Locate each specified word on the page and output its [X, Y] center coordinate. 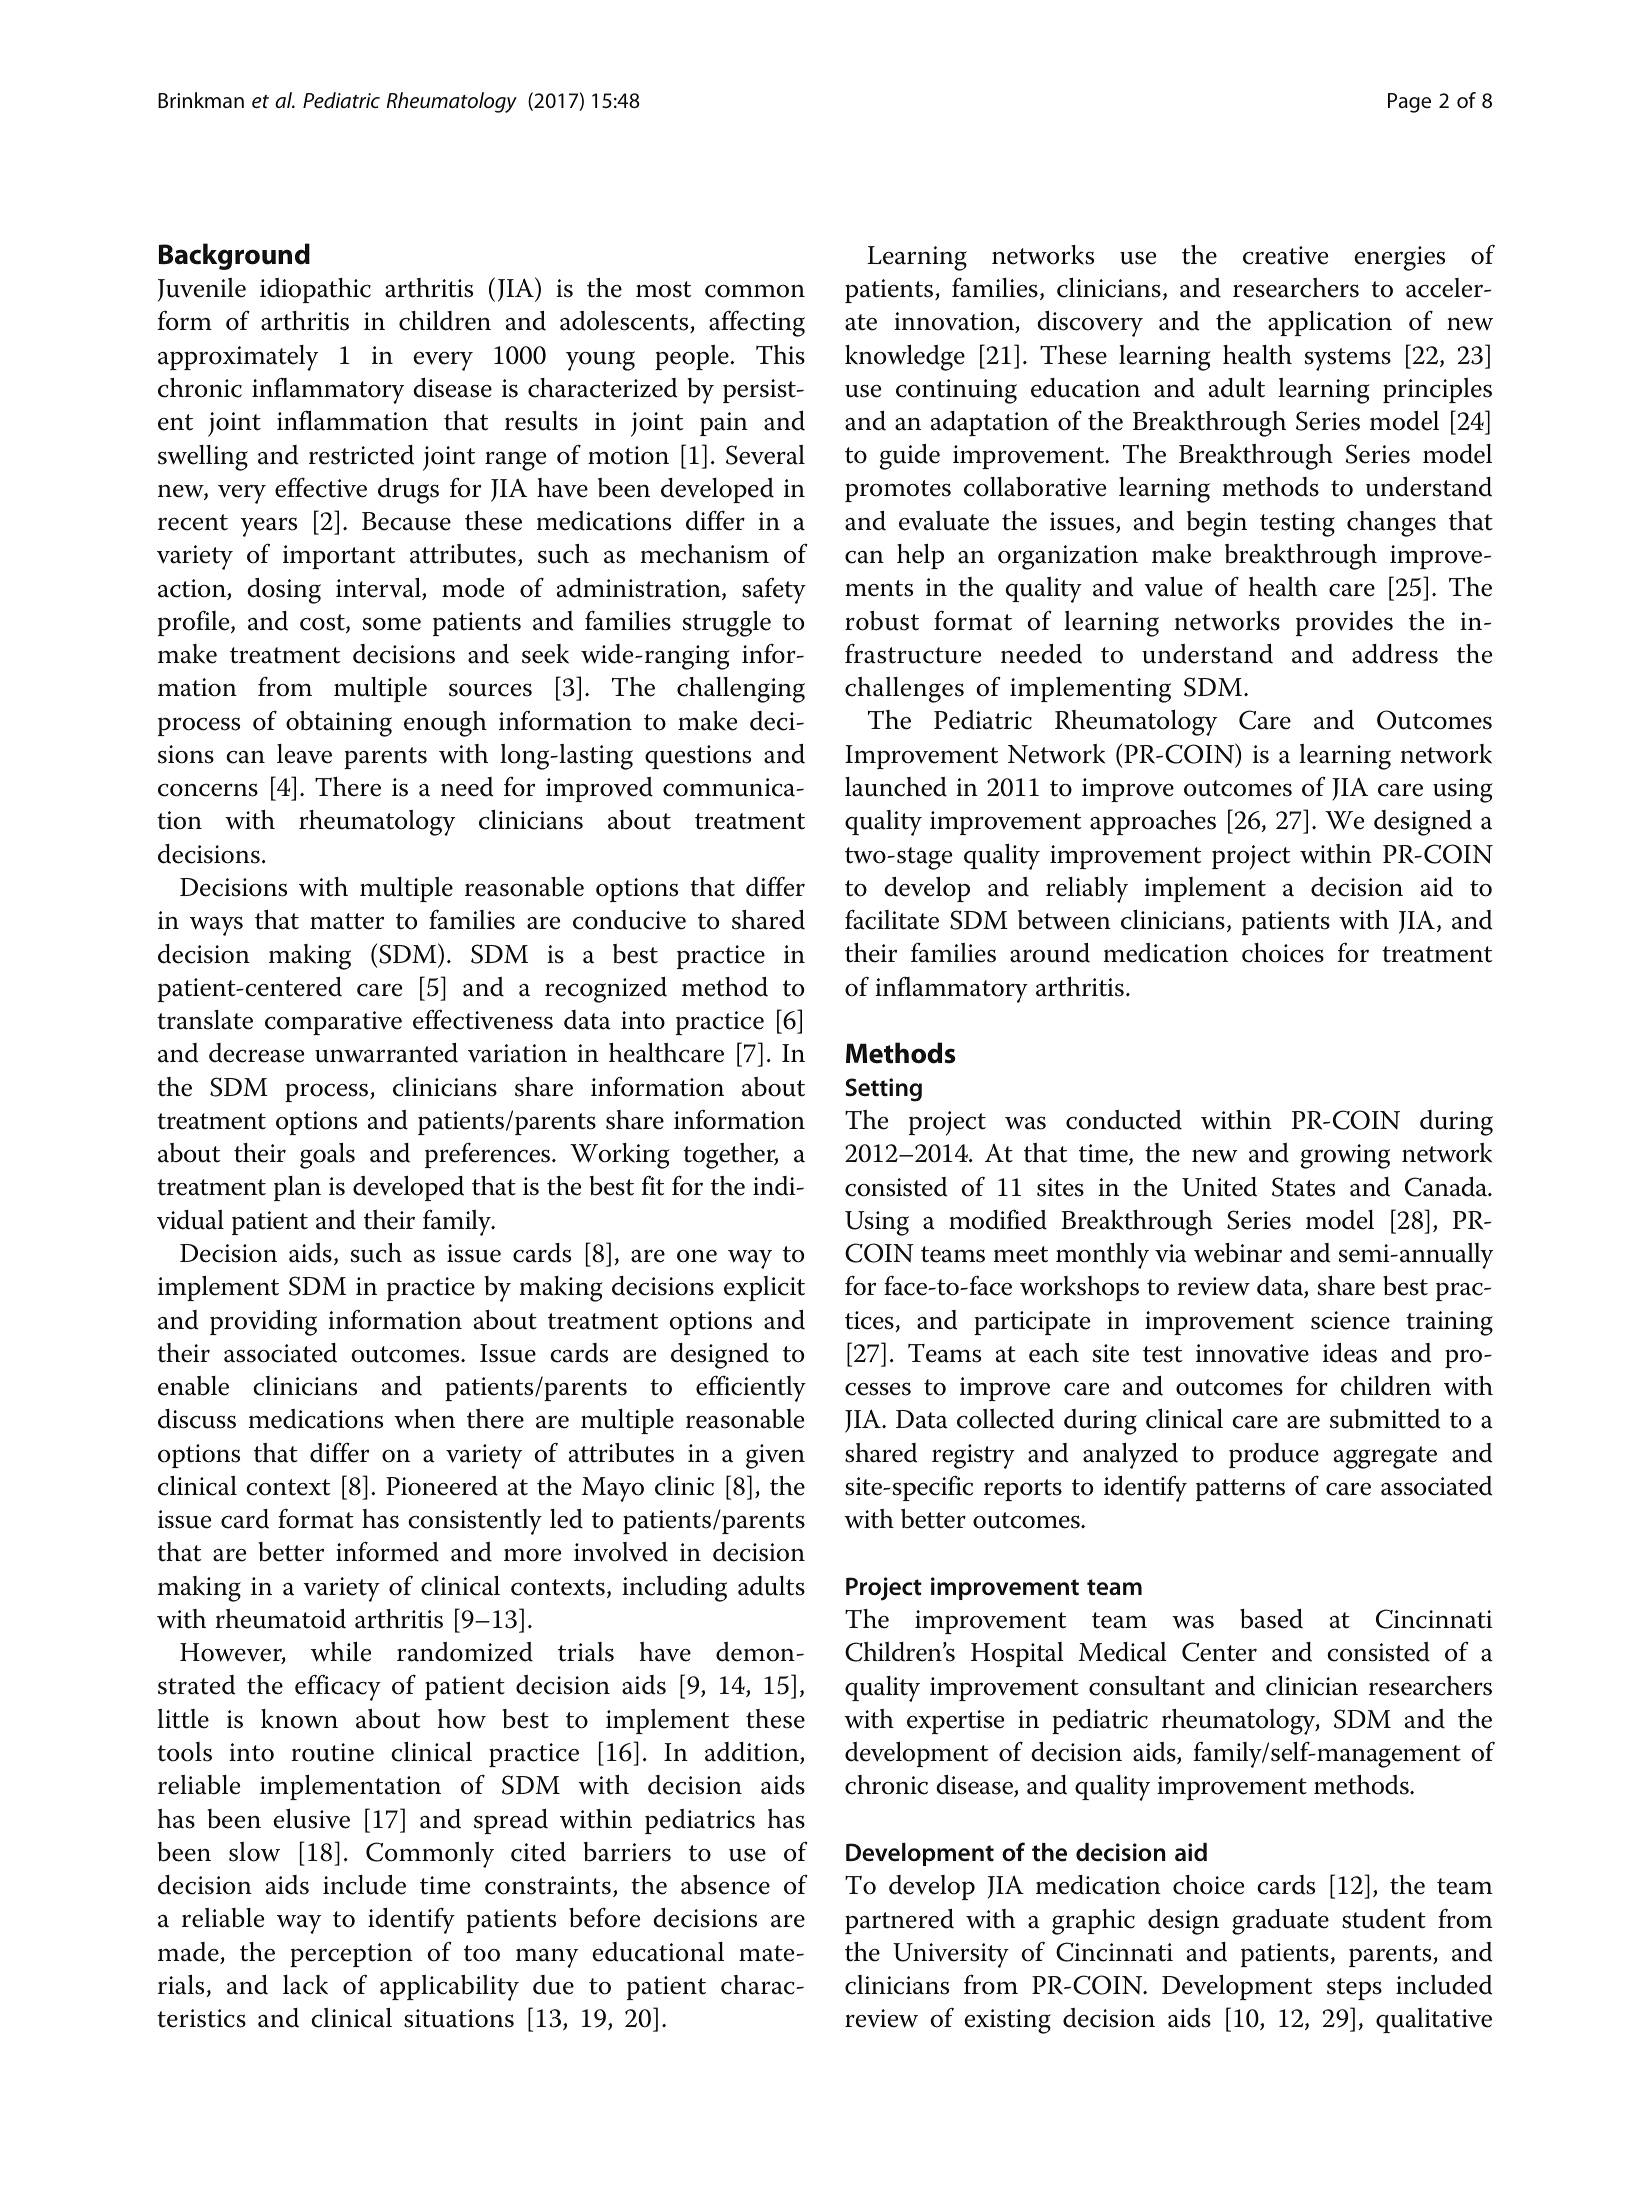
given [775, 1456]
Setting [883, 1090]
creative [1285, 255]
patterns [1240, 1490]
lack [305, 1985]
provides [1344, 623]
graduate [1280, 1922]
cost [323, 623]
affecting [757, 323]
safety [774, 590]
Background [234, 256]
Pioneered [442, 1486]
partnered [899, 1921]
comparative [333, 1023]
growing [1345, 1156]
